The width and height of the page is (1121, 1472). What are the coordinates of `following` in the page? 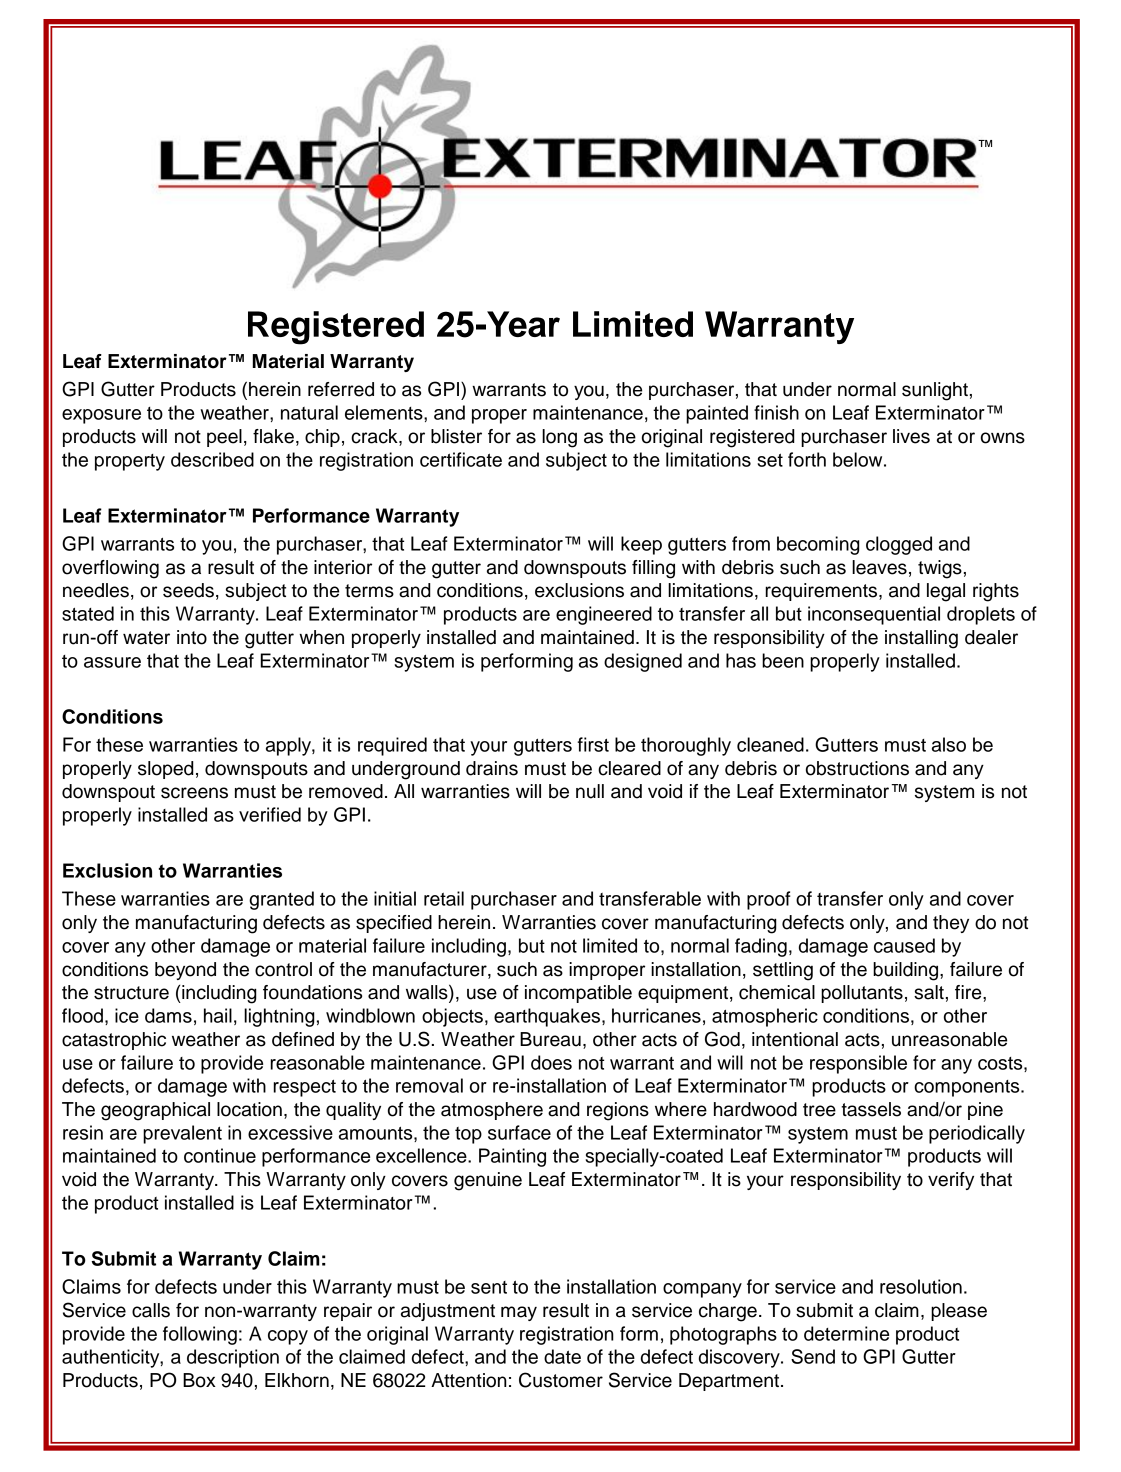 It's located at (200, 1335).
